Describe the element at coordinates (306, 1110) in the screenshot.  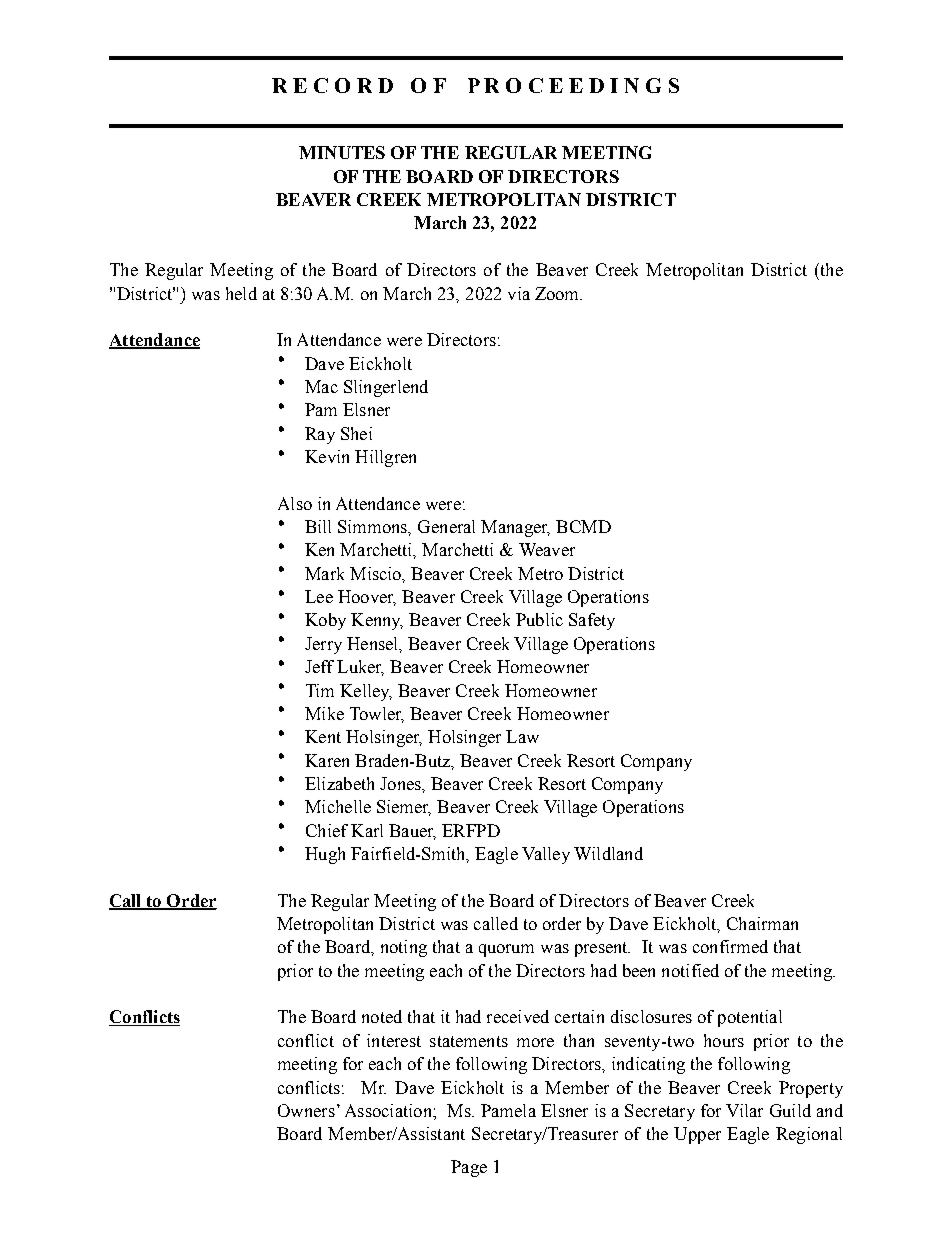
I see `Owners` at that location.
